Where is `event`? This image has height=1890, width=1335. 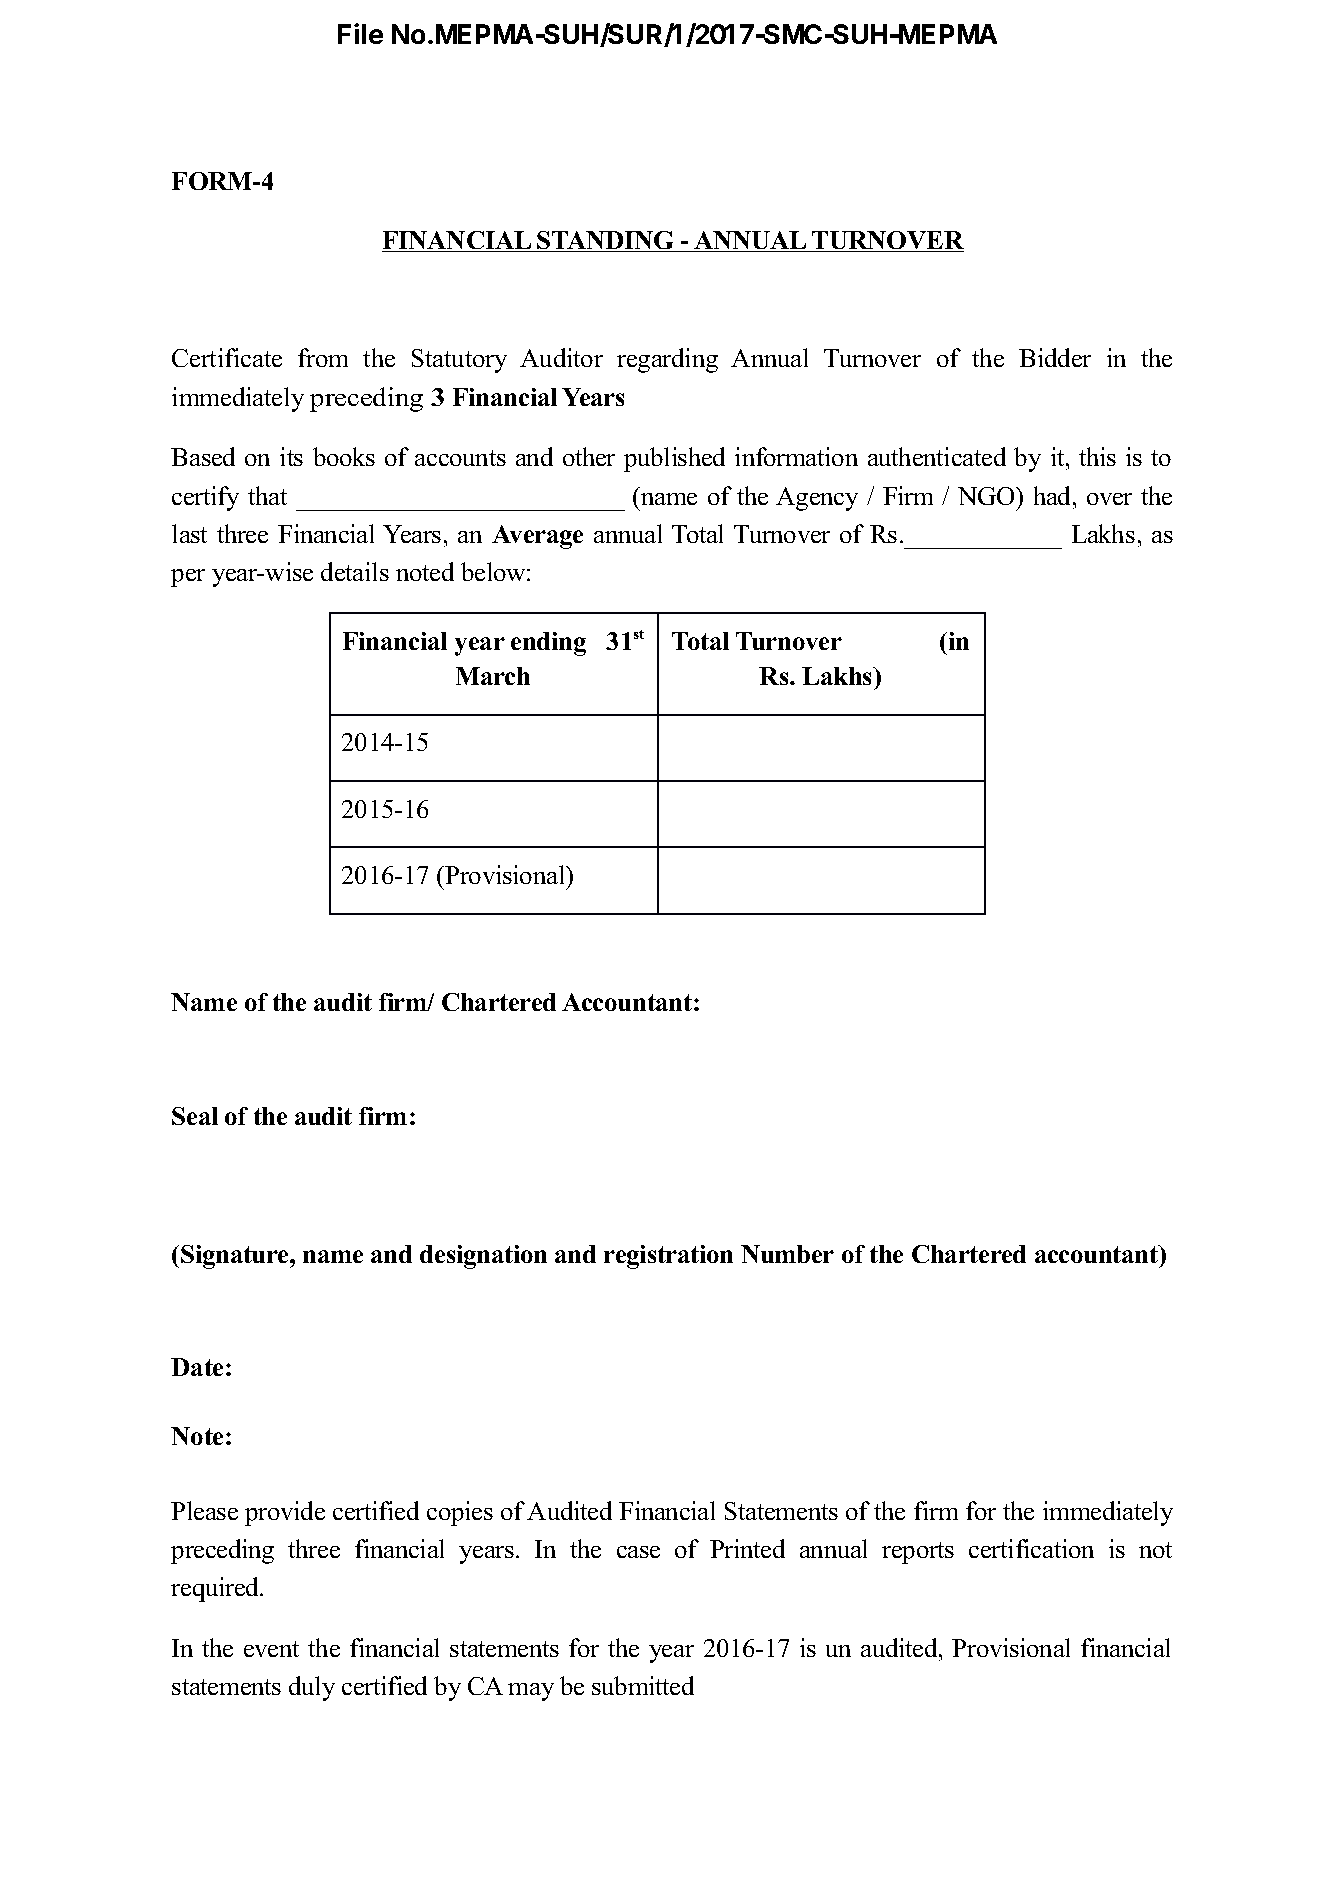 event is located at coordinates (271, 1649).
